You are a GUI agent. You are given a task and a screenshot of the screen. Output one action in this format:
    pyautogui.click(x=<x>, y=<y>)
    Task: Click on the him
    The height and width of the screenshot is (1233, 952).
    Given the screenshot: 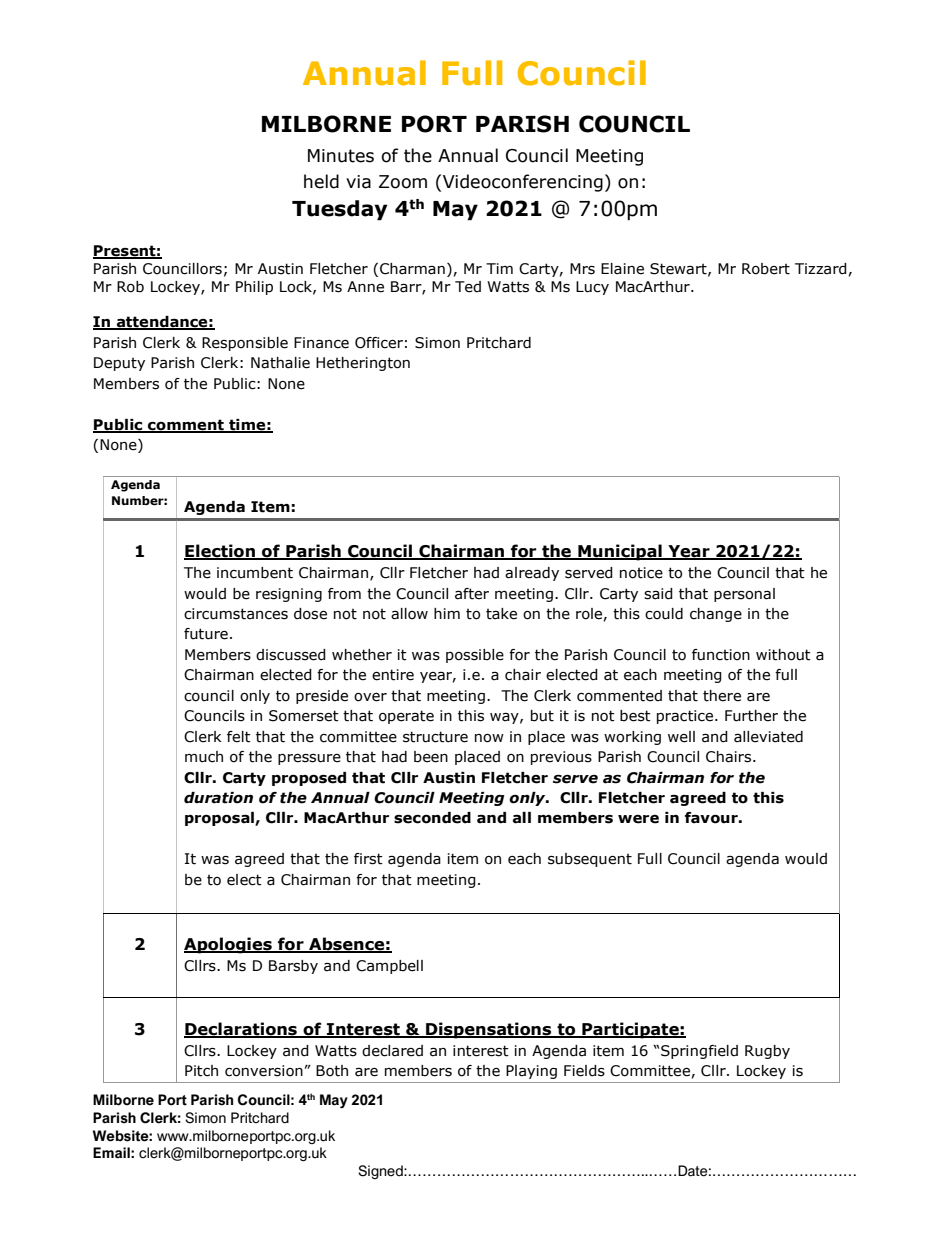 What is the action you would take?
    pyautogui.click(x=447, y=613)
